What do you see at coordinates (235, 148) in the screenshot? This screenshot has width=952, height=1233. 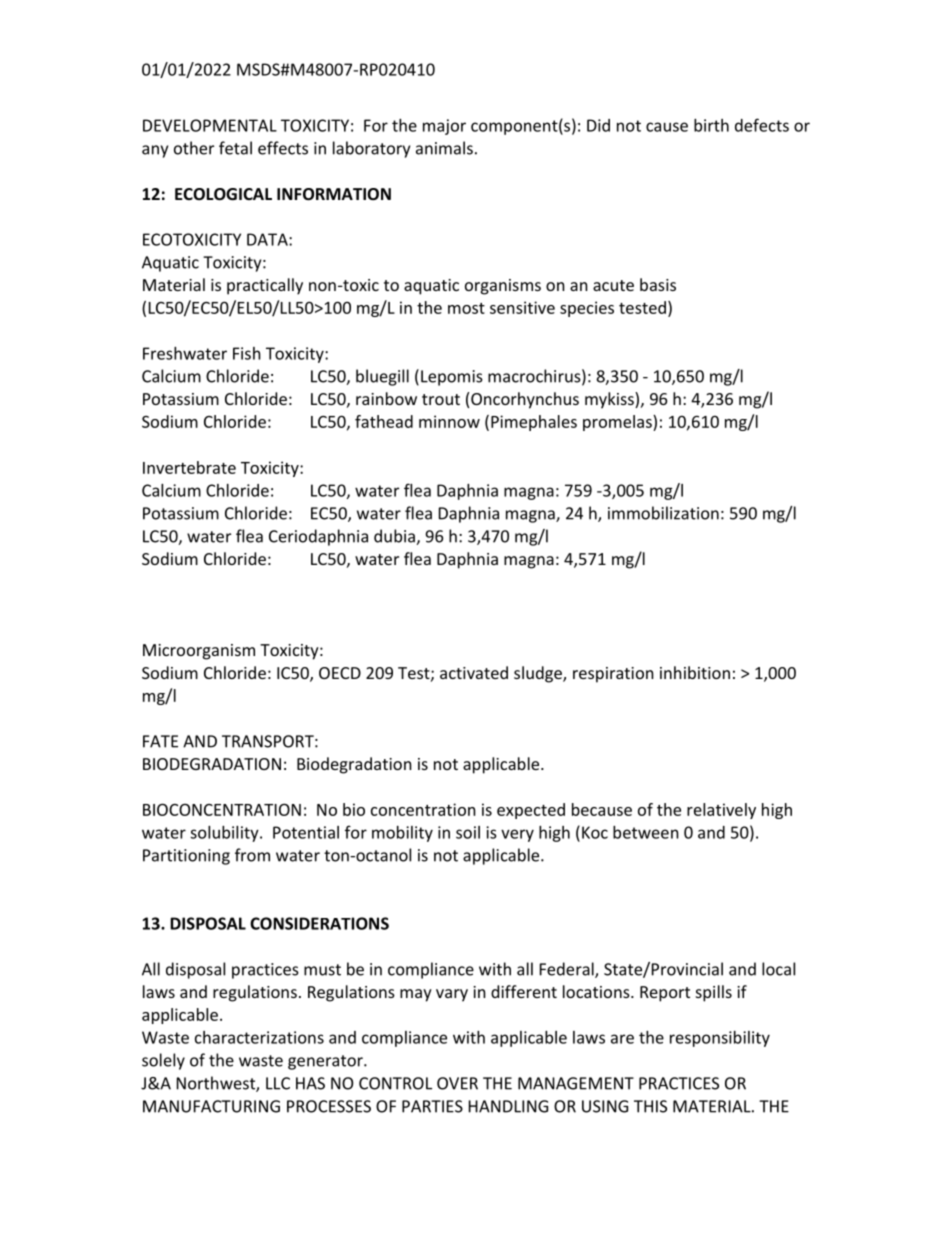 I see `fetal` at bounding box center [235, 148].
